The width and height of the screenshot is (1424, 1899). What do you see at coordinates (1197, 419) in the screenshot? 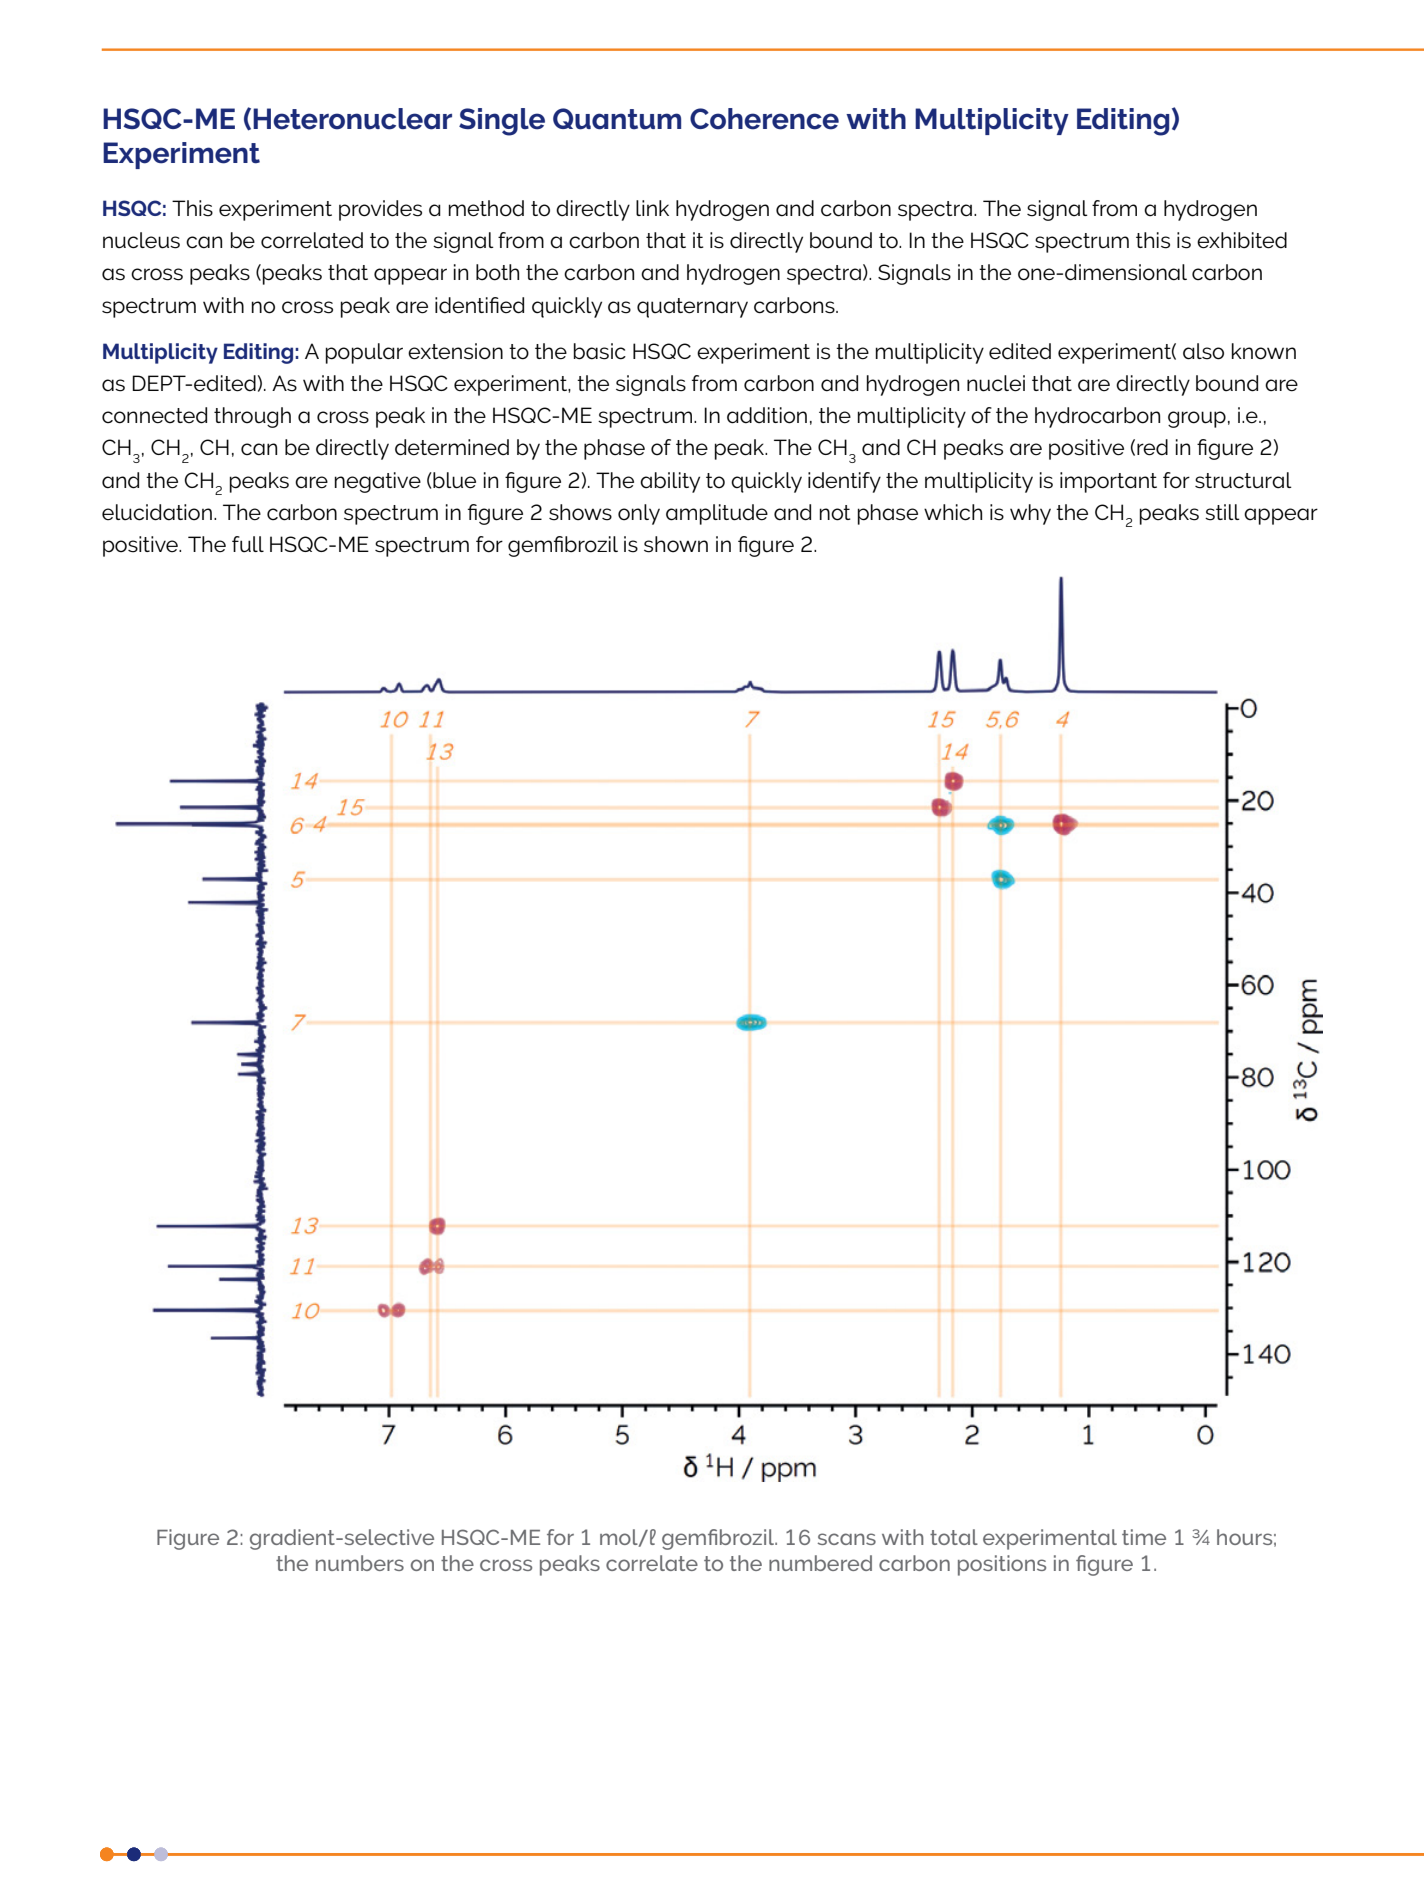
I see `group` at bounding box center [1197, 419].
